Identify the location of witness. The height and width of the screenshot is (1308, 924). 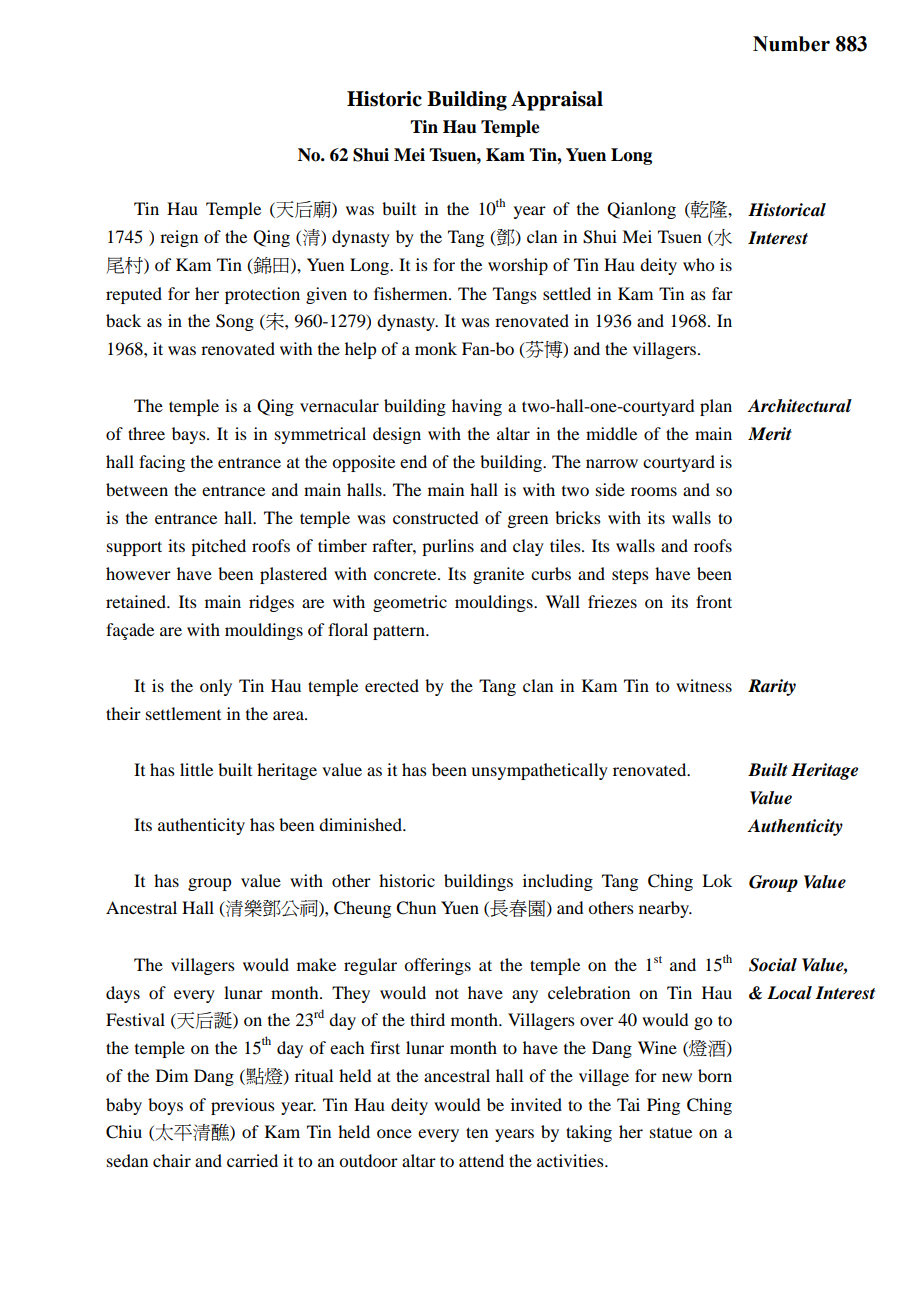
(704, 685).
